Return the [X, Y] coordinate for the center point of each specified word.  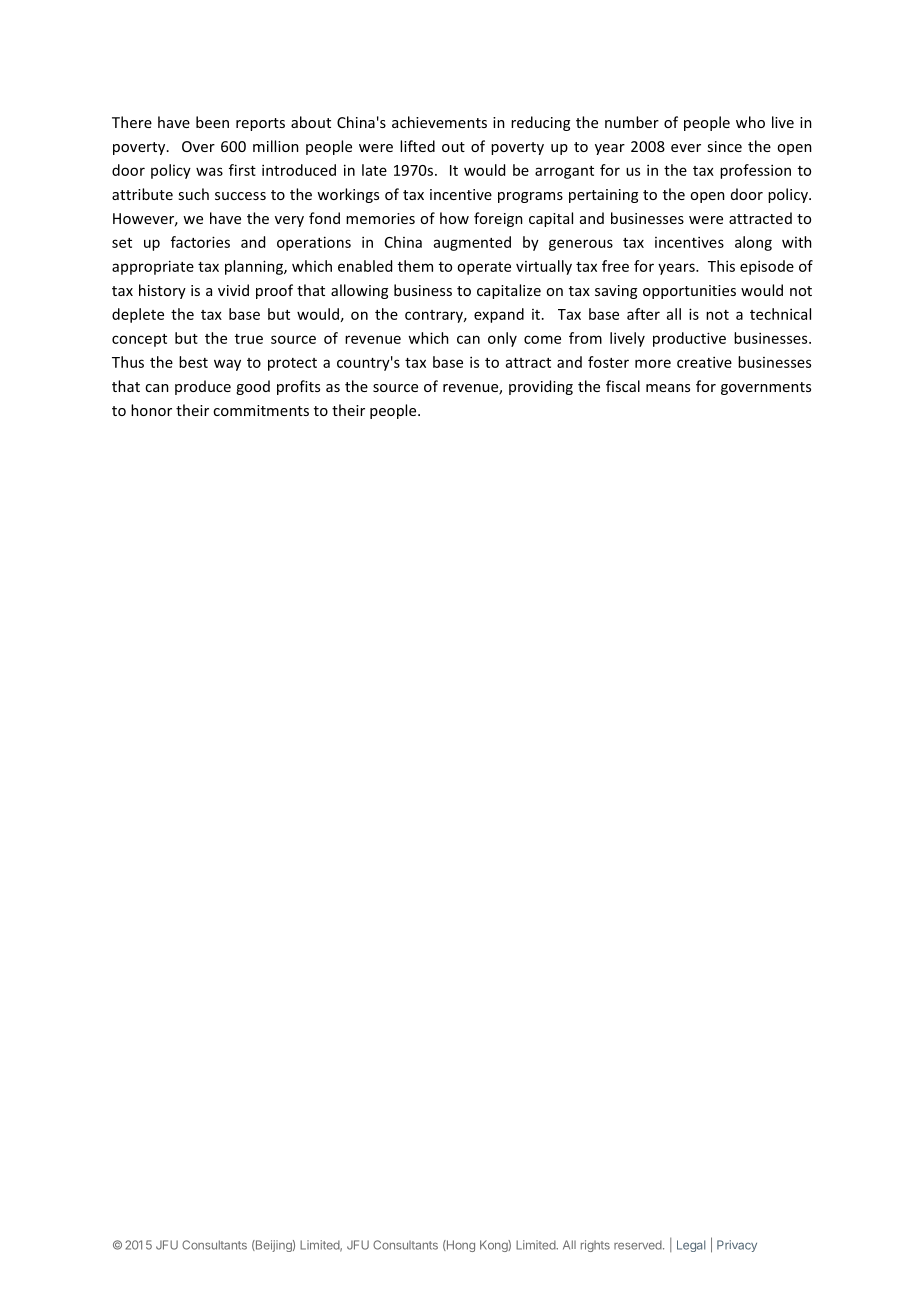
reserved [639, 1245]
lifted [417, 146]
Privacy [737, 1246]
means [668, 388]
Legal [691, 1246]
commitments [261, 410]
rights [595, 1246]
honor [151, 410]
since [724, 146]
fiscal [623, 386]
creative [704, 362]
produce [203, 387]
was [209, 171]
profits [298, 387]
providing [541, 387]
